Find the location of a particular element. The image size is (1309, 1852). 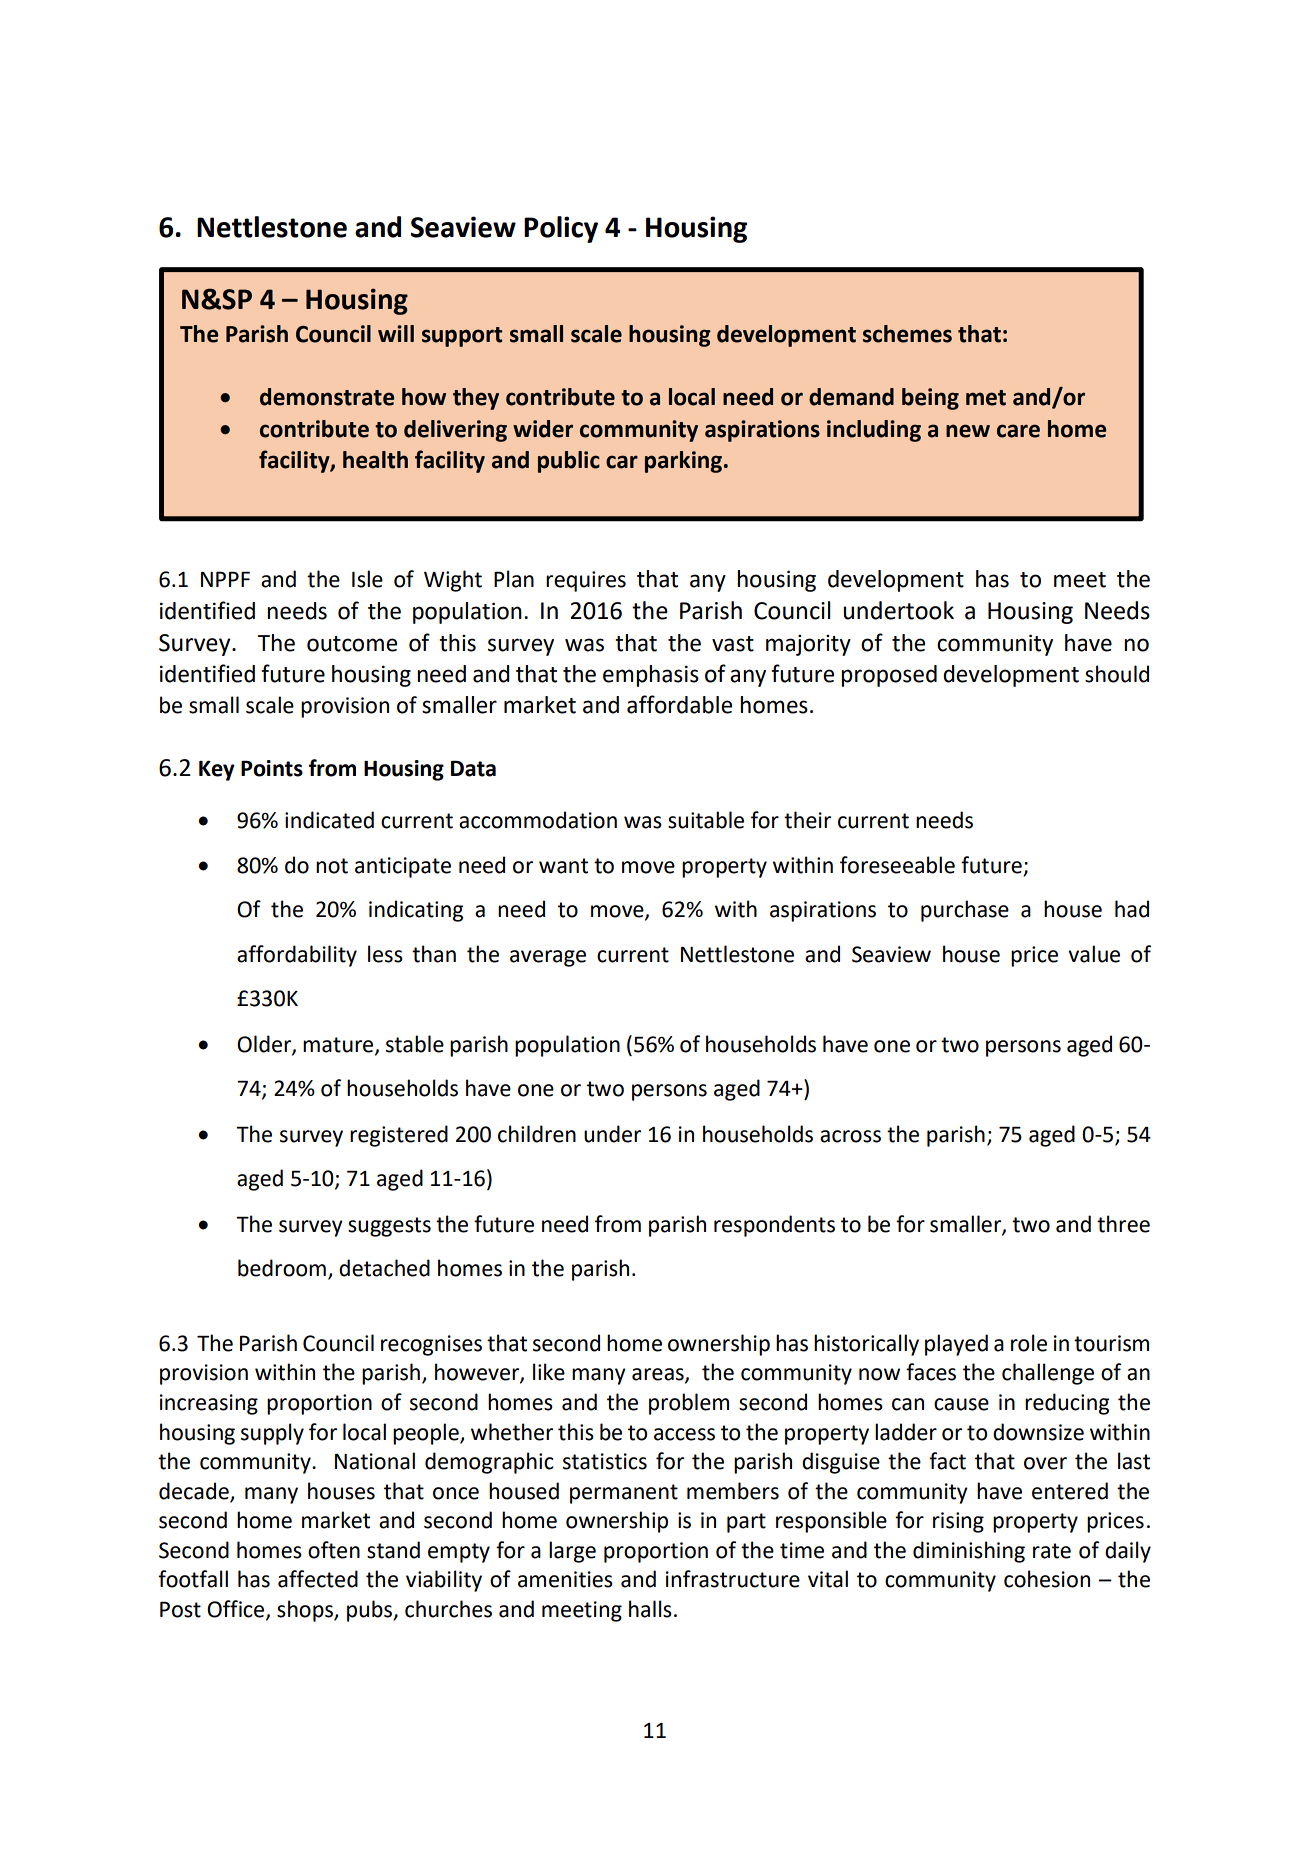

schemes is located at coordinates (907, 334).
